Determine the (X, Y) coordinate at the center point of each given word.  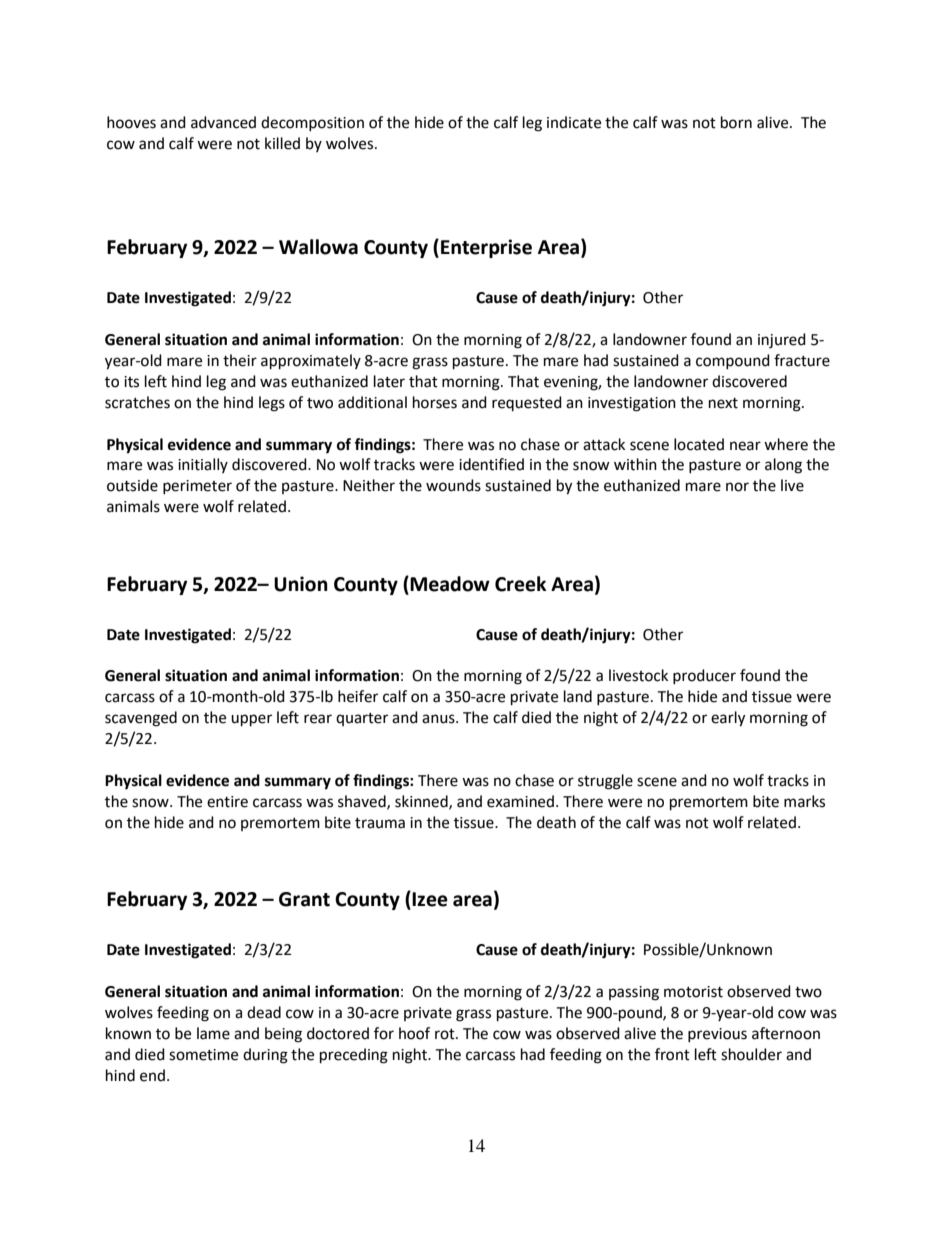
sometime (203, 1055)
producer (704, 676)
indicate (574, 122)
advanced (223, 122)
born (736, 122)
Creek (521, 584)
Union (301, 584)
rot (446, 1034)
